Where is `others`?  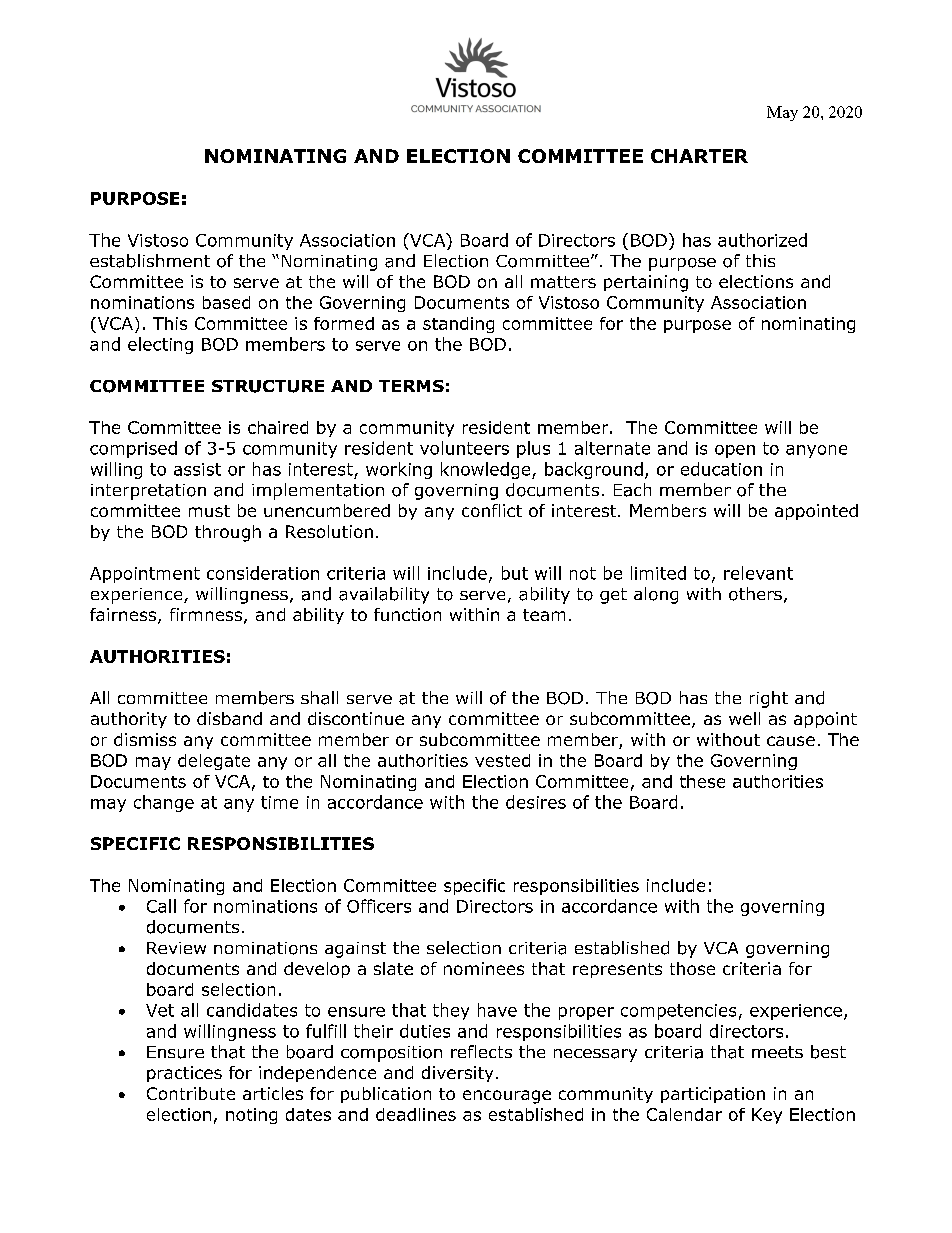 others is located at coordinates (755, 594).
